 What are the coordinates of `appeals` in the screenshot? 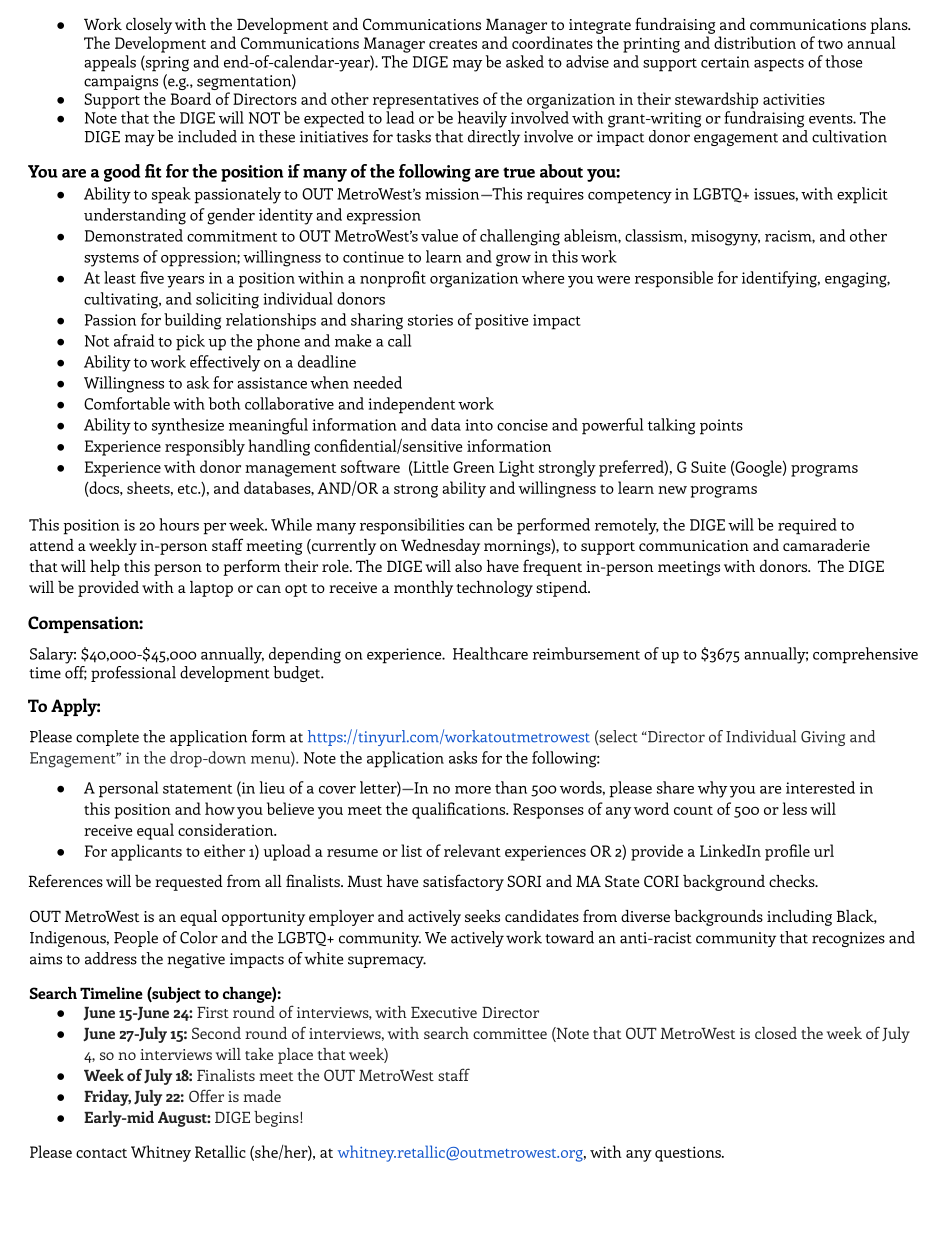 It's located at (110, 63).
